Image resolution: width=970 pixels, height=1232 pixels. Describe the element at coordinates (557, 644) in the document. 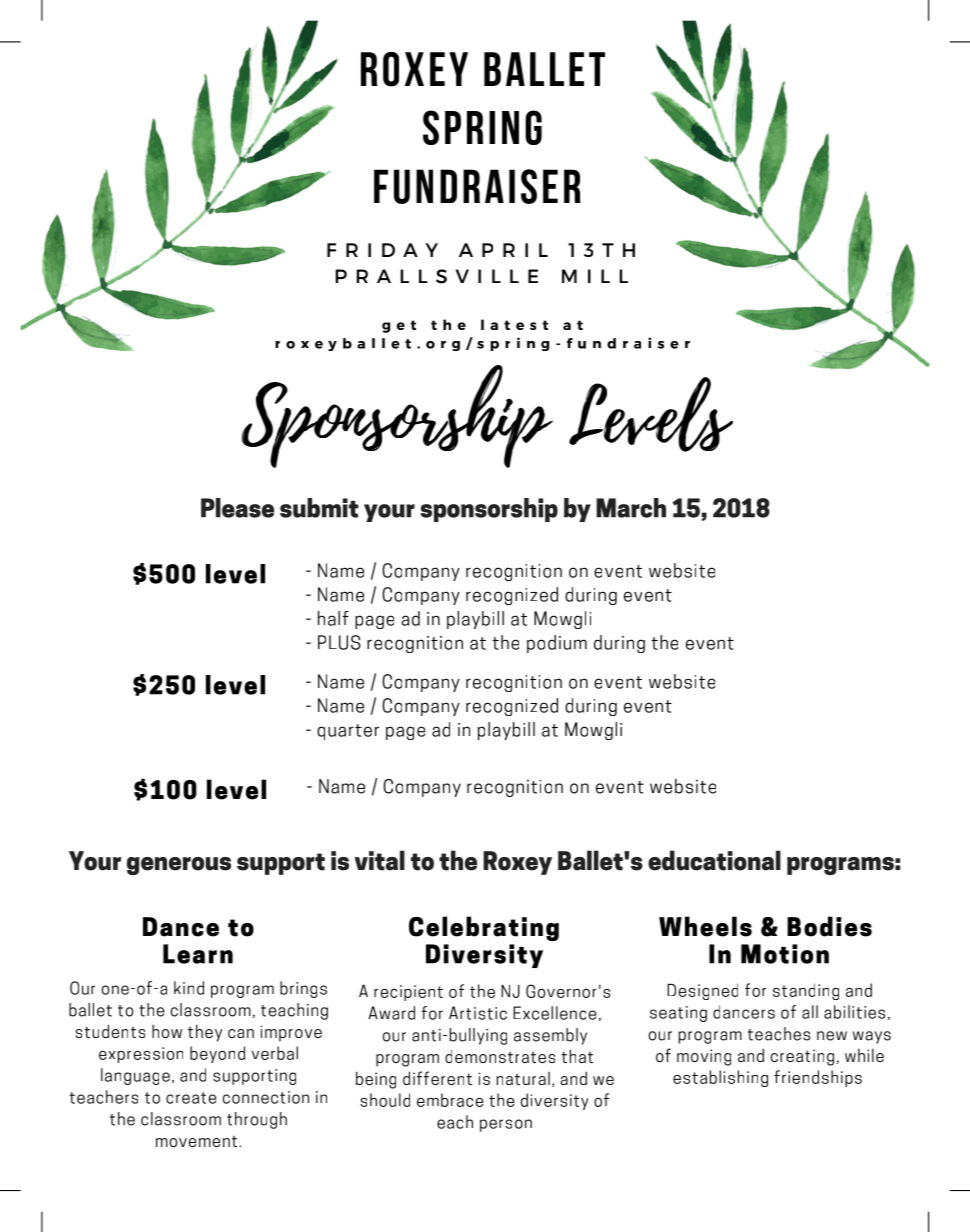

I see `podium` at that location.
